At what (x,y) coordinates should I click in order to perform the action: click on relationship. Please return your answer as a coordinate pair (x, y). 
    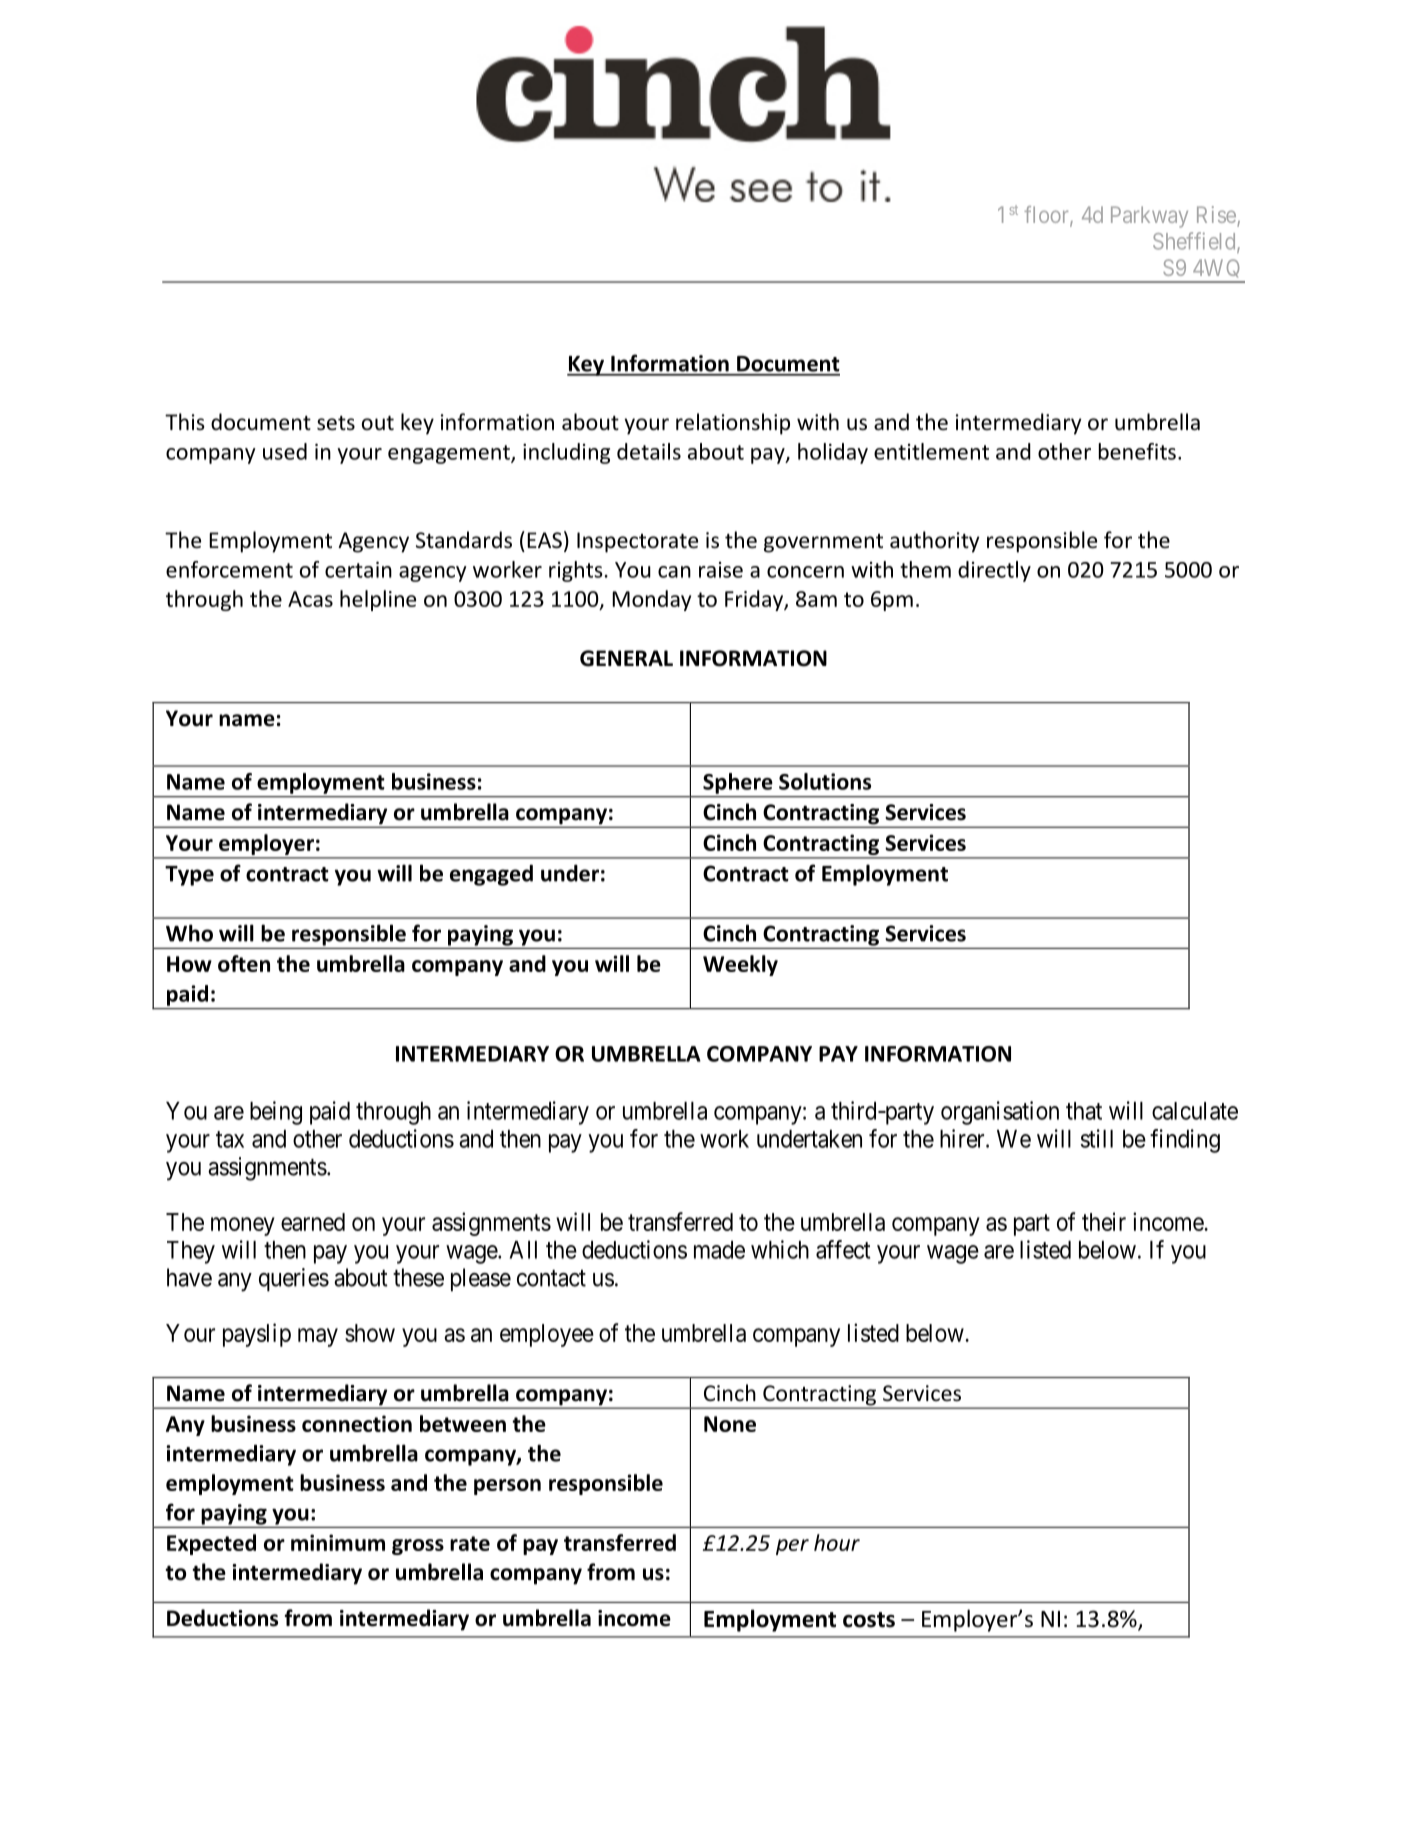
    Looking at the image, I should click on (733, 424).
